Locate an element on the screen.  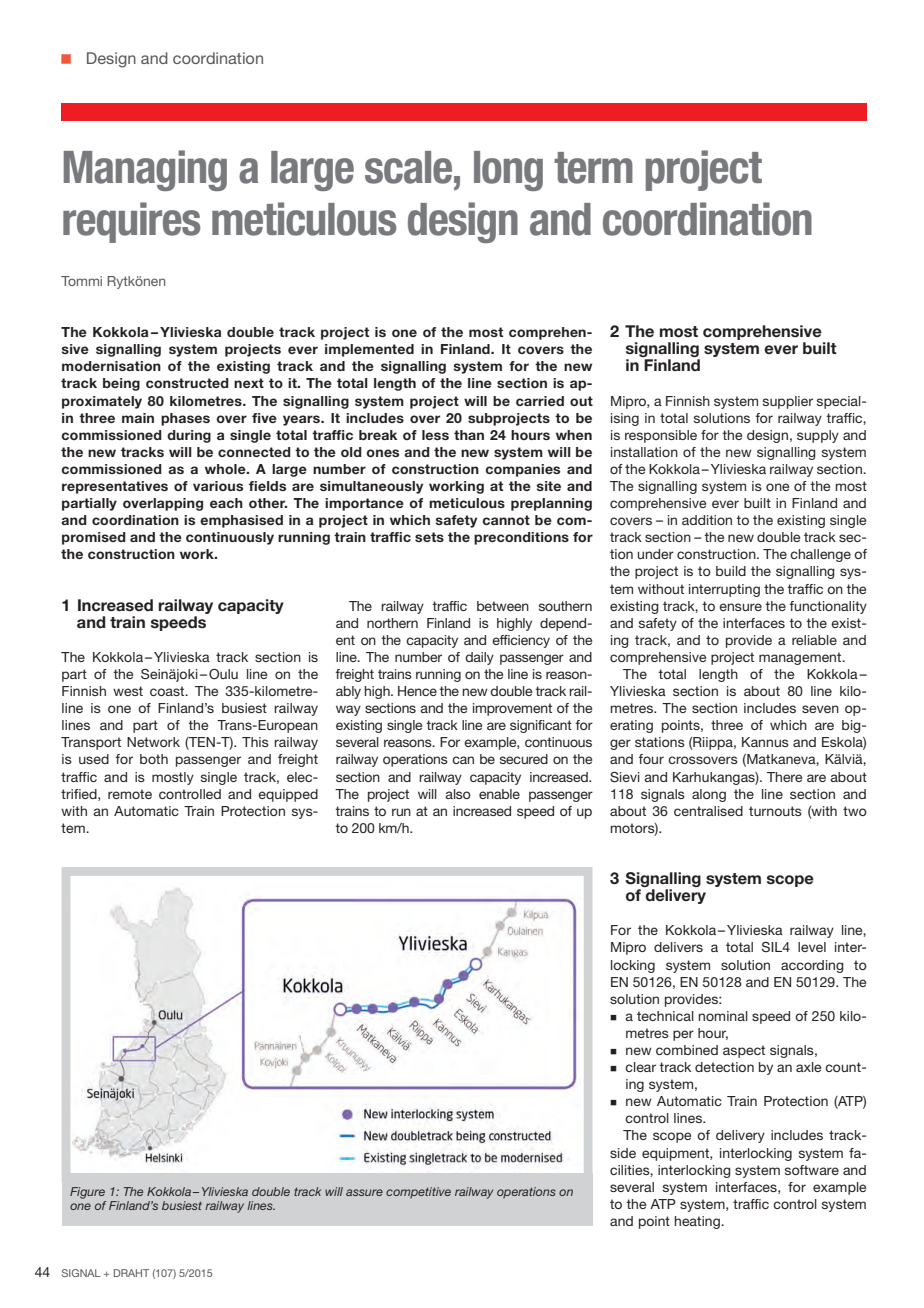
build is located at coordinates (731, 571).
